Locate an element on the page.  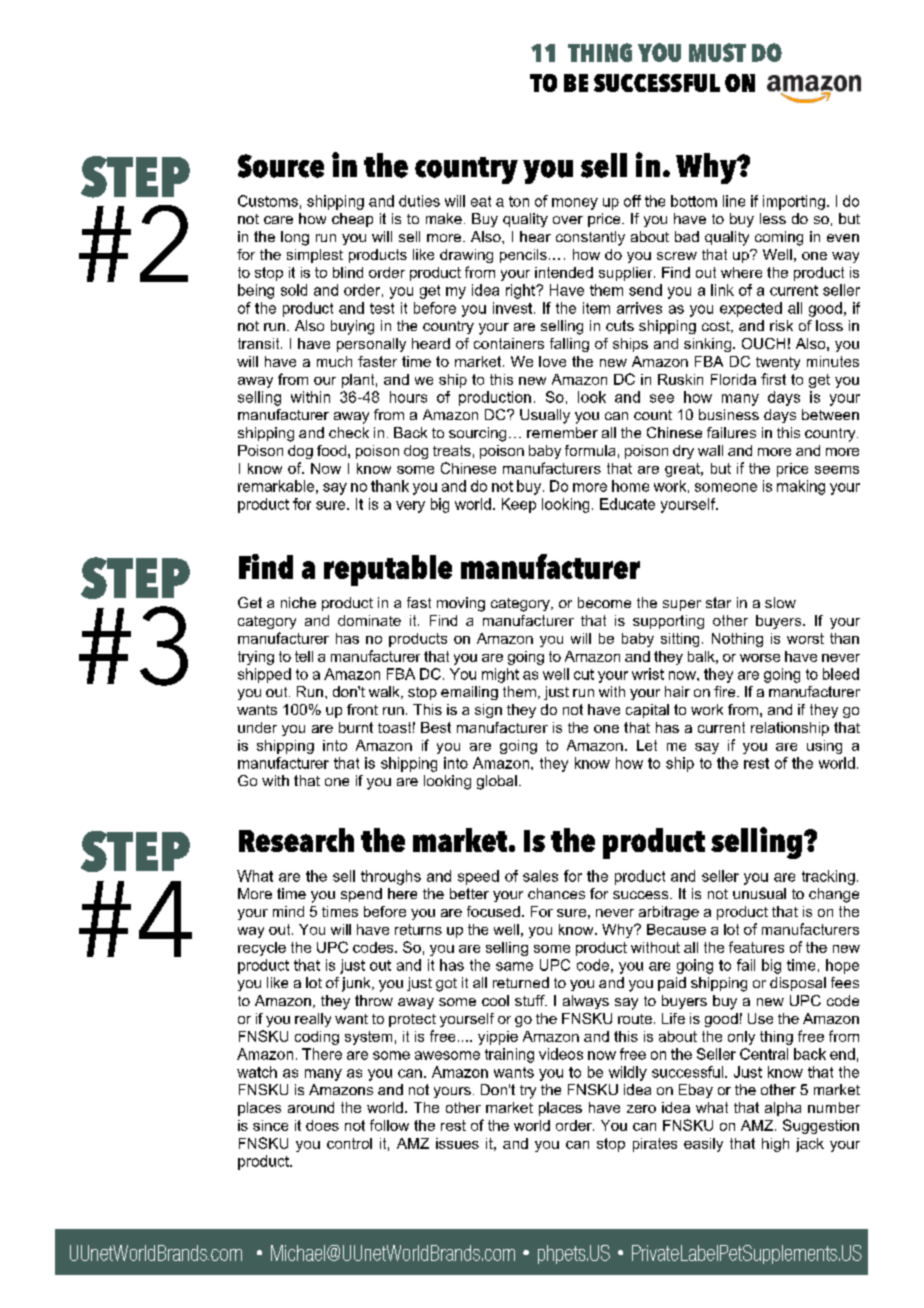
business is located at coordinates (729, 414).
